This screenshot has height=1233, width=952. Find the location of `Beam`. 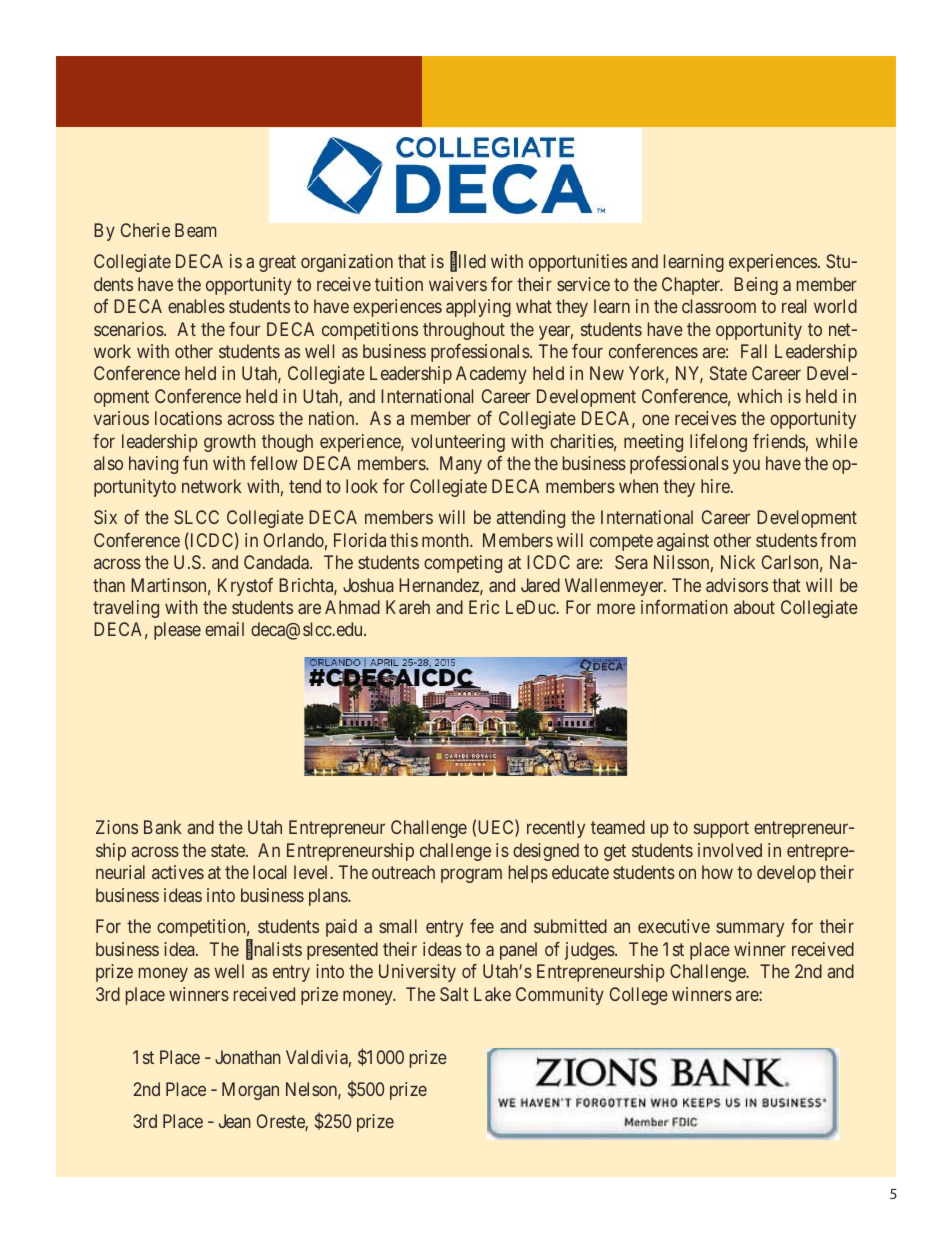

Beam is located at coordinates (195, 230).
